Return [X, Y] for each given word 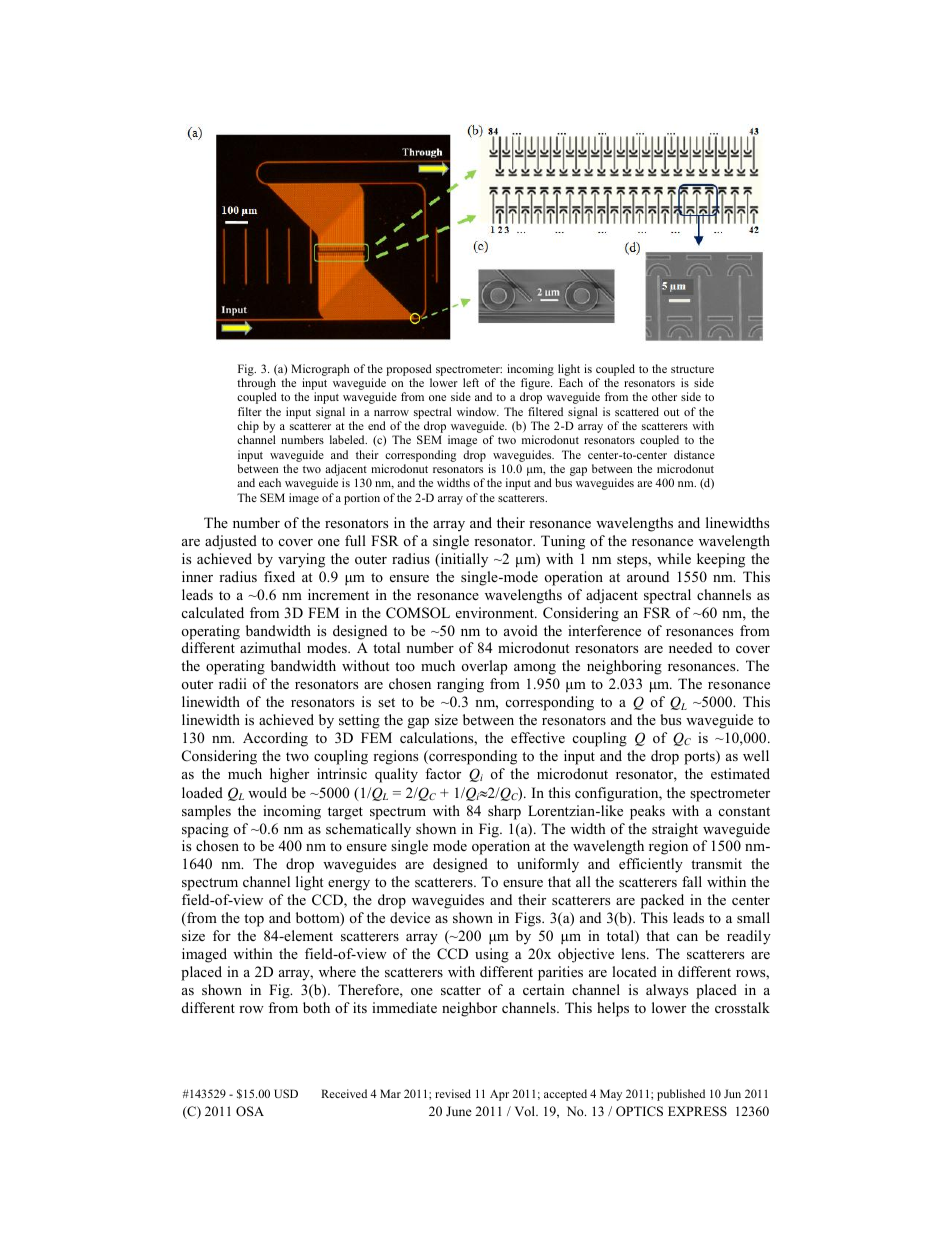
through [256, 385]
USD [286, 1093]
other [664, 396]
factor [443, 773]
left [471, 382]
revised [453, 1093]
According [275, 739]
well [756, 755]
